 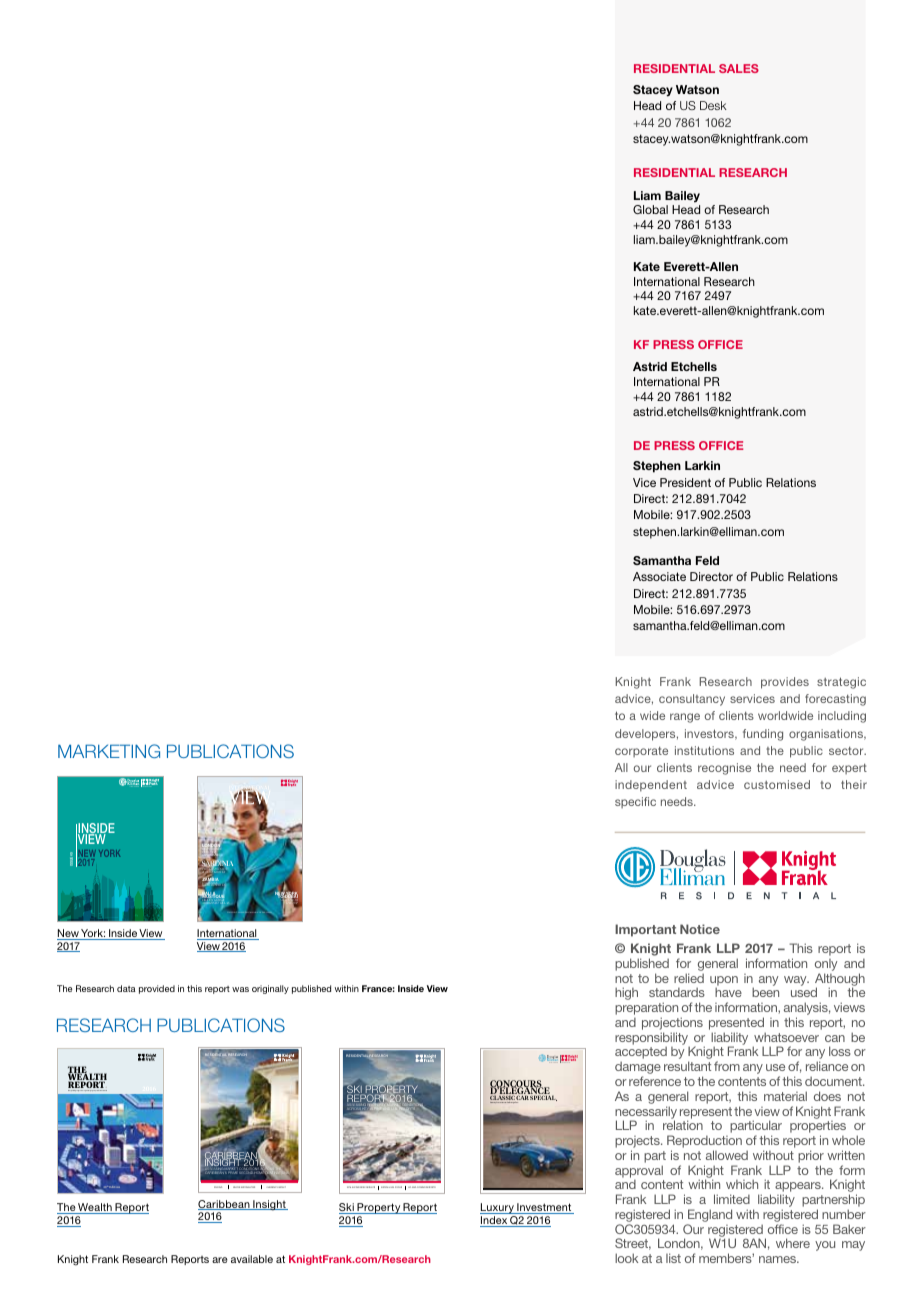 I want to click on strategic, so click(x=841, y=683).
